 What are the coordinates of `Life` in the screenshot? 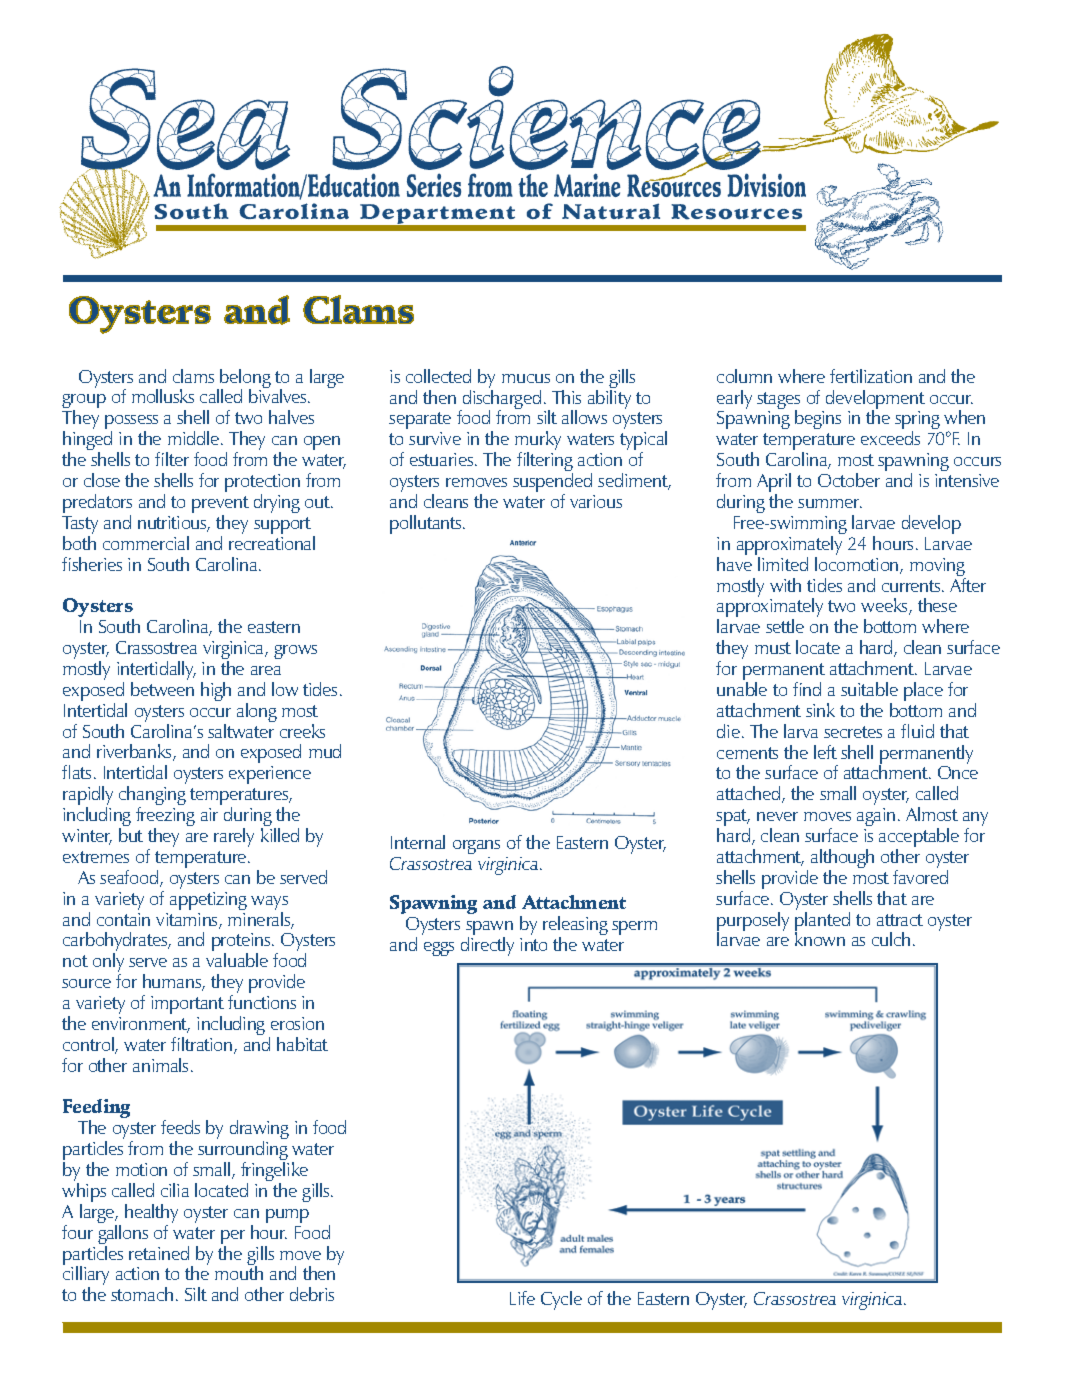 It's located at (522, 1298).
